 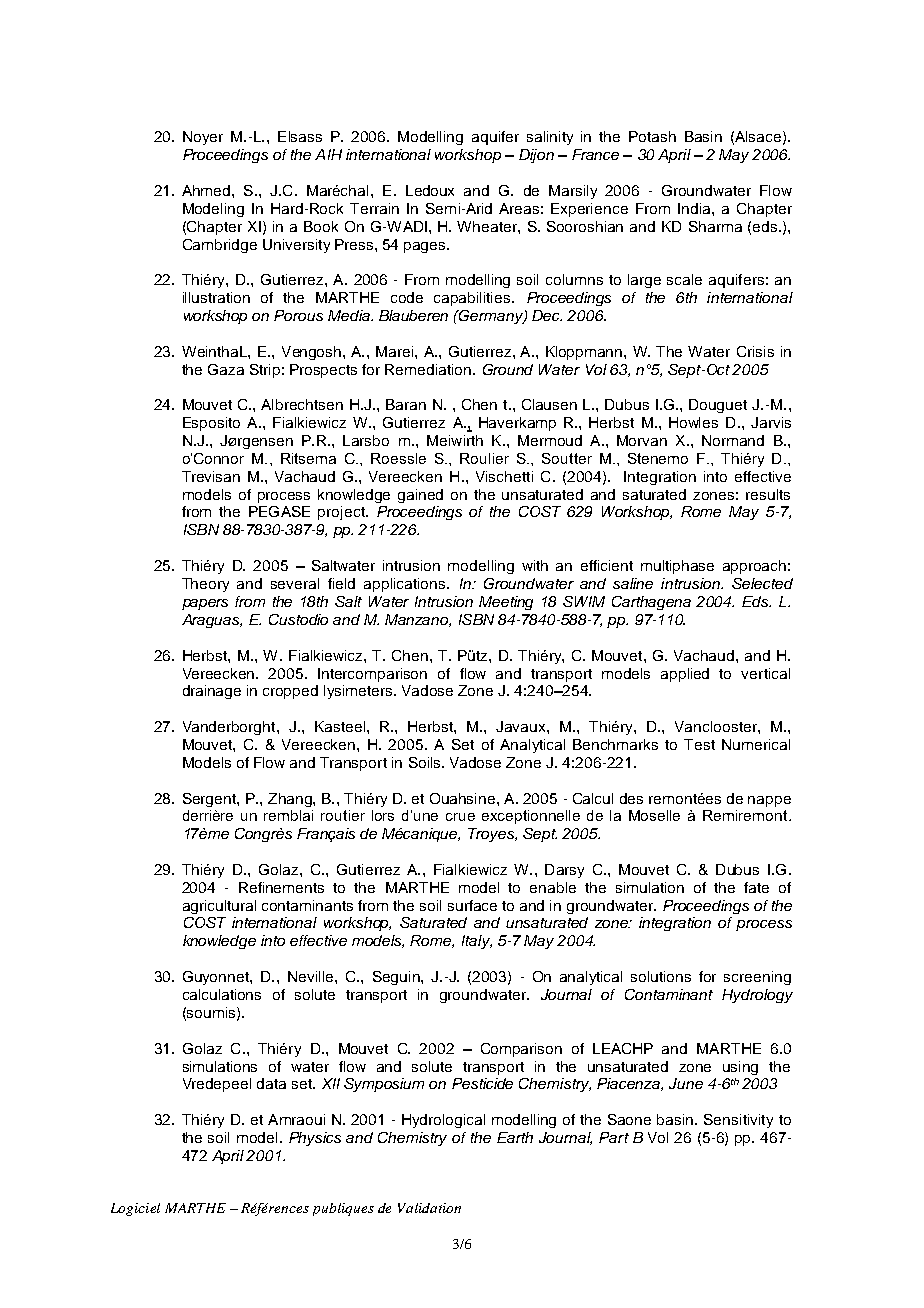 What do you see at coordinates (295, 583) in the image?
I see `several` at bounding box center [295, 583].
